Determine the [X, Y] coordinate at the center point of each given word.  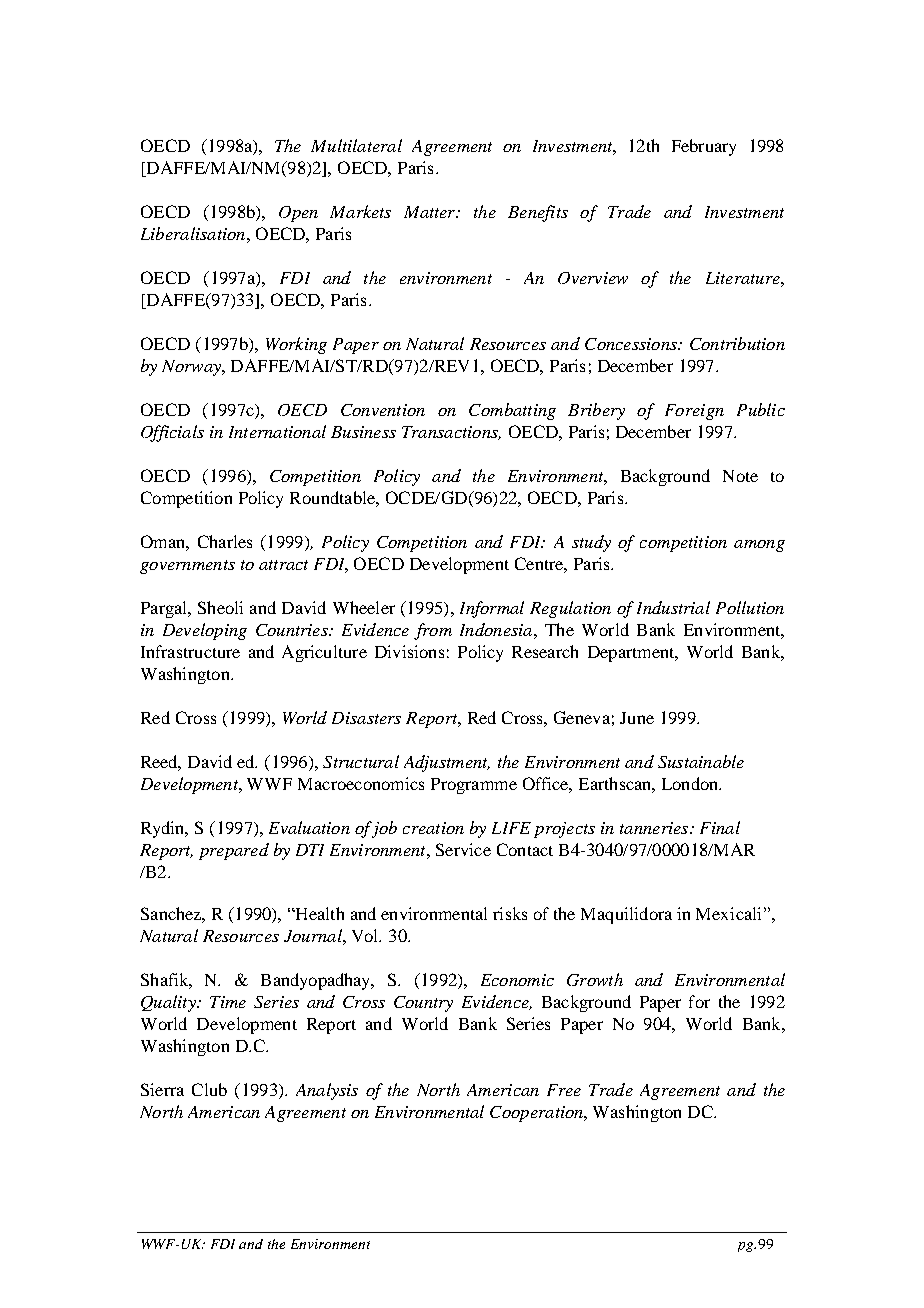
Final [720, 827]
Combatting [512, 411]
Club [209, 1089]
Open [298, 214]
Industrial [673, 607]
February [704, 147]
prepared [234, 851]
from [433, 631]
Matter [431, 212]
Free [564, 1090]
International [277, 431]
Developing [205, 631]
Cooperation [537, 1114]
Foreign [694, 412]
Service [463, 849]
